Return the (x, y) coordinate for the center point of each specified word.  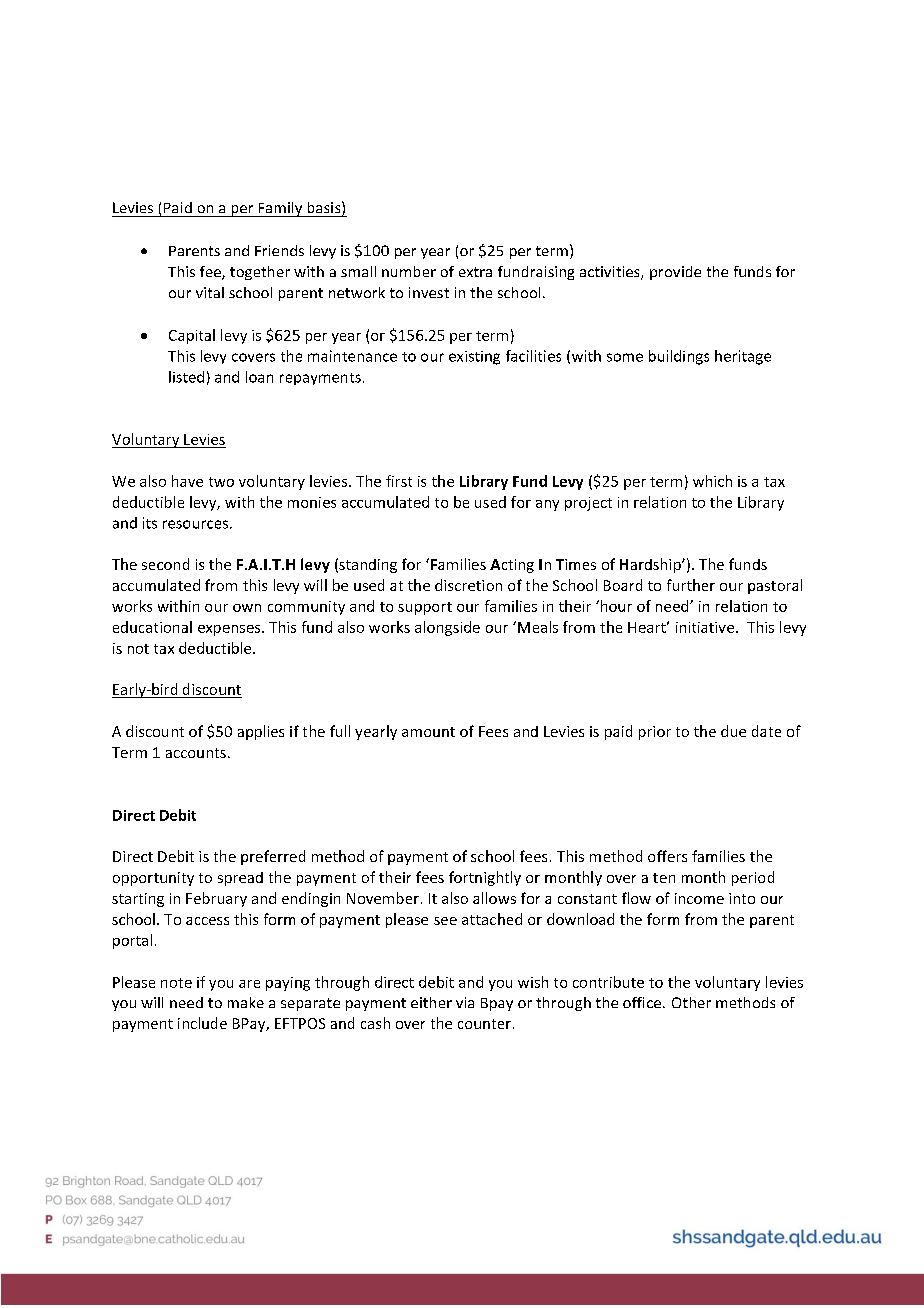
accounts (196, 753)
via (465, 1002)
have (187, 481)
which (712, 481)
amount (428, 732)
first (399, 481)
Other (691, 1002)
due (733, 731)
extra (475, 272)
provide (675, 273)
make (246, 1002)
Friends (279, 250)
